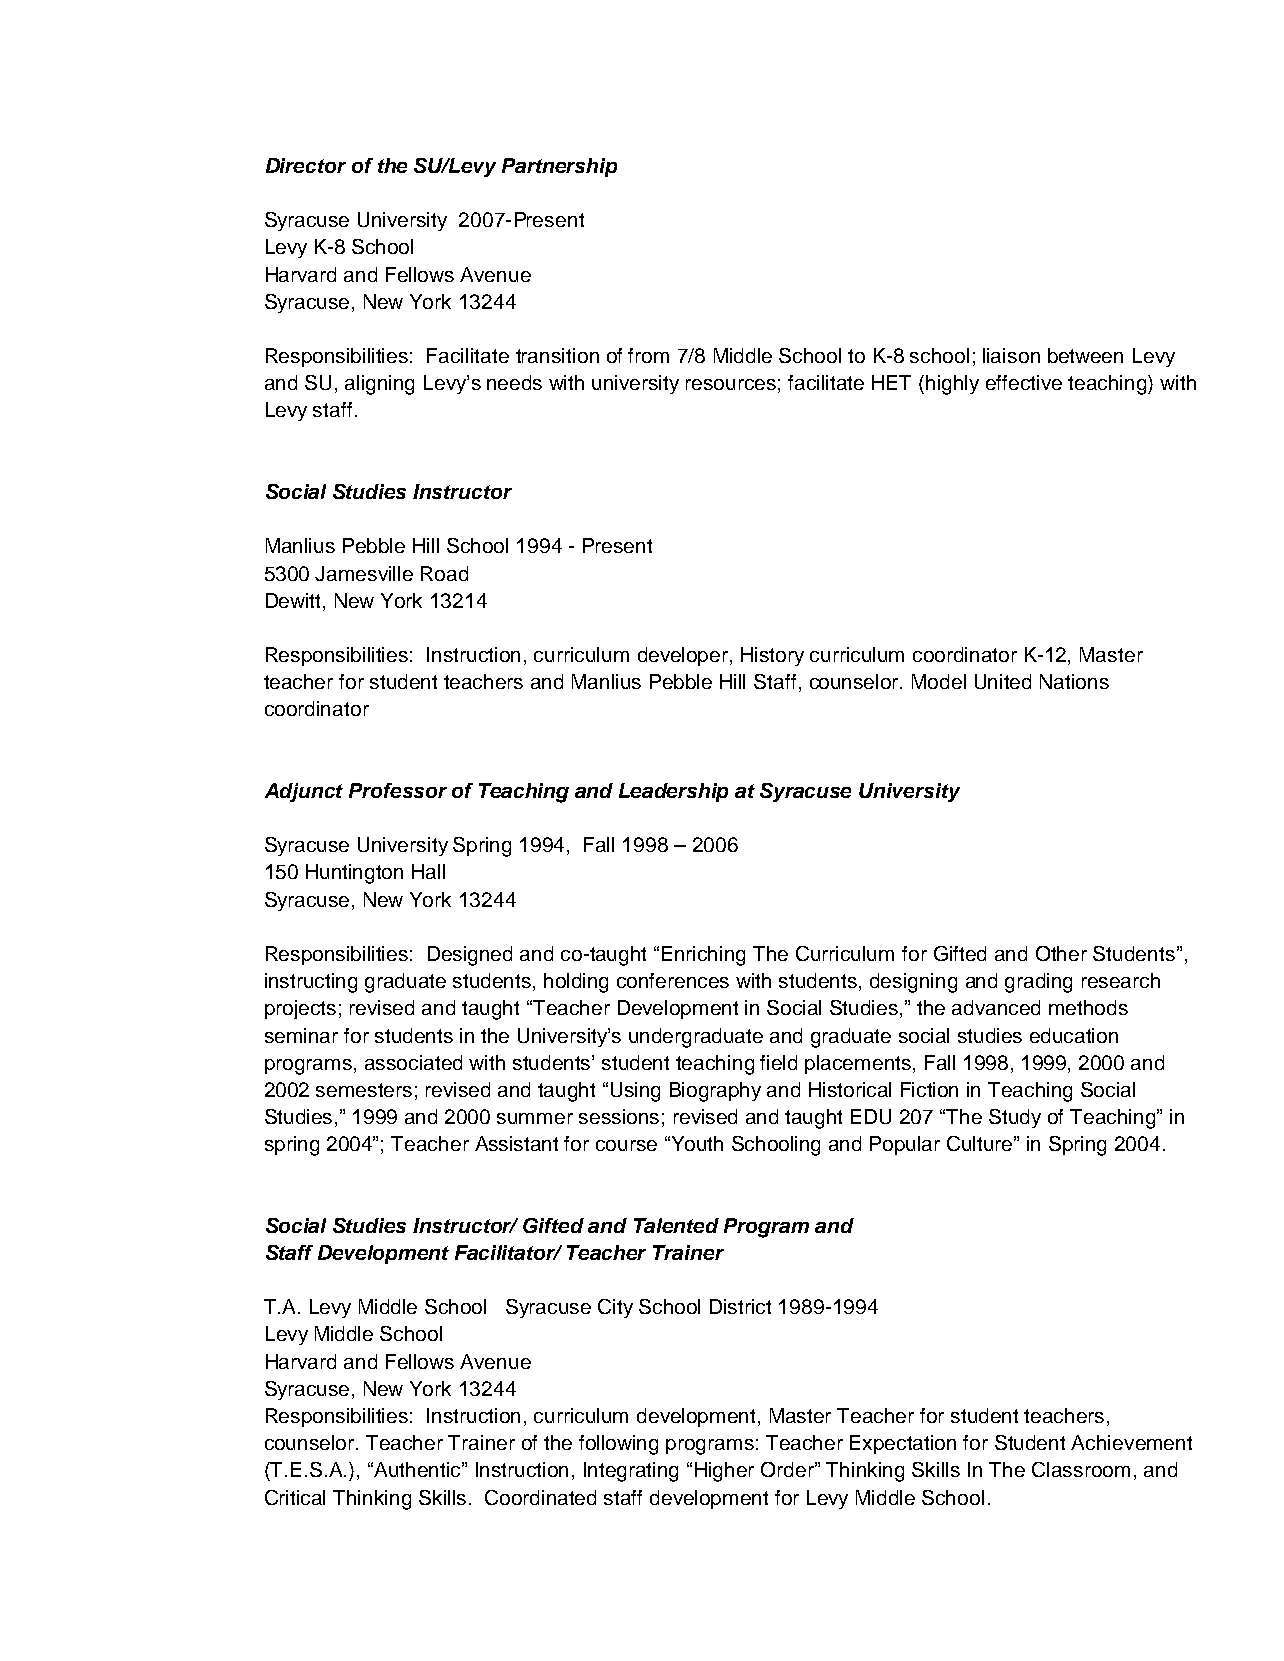 This screenshot has width=1284, height=1661. What do you see at coordinates (724, 1472) in the screenshot?
I see `Higher` at bounding box center [724, 1472].
